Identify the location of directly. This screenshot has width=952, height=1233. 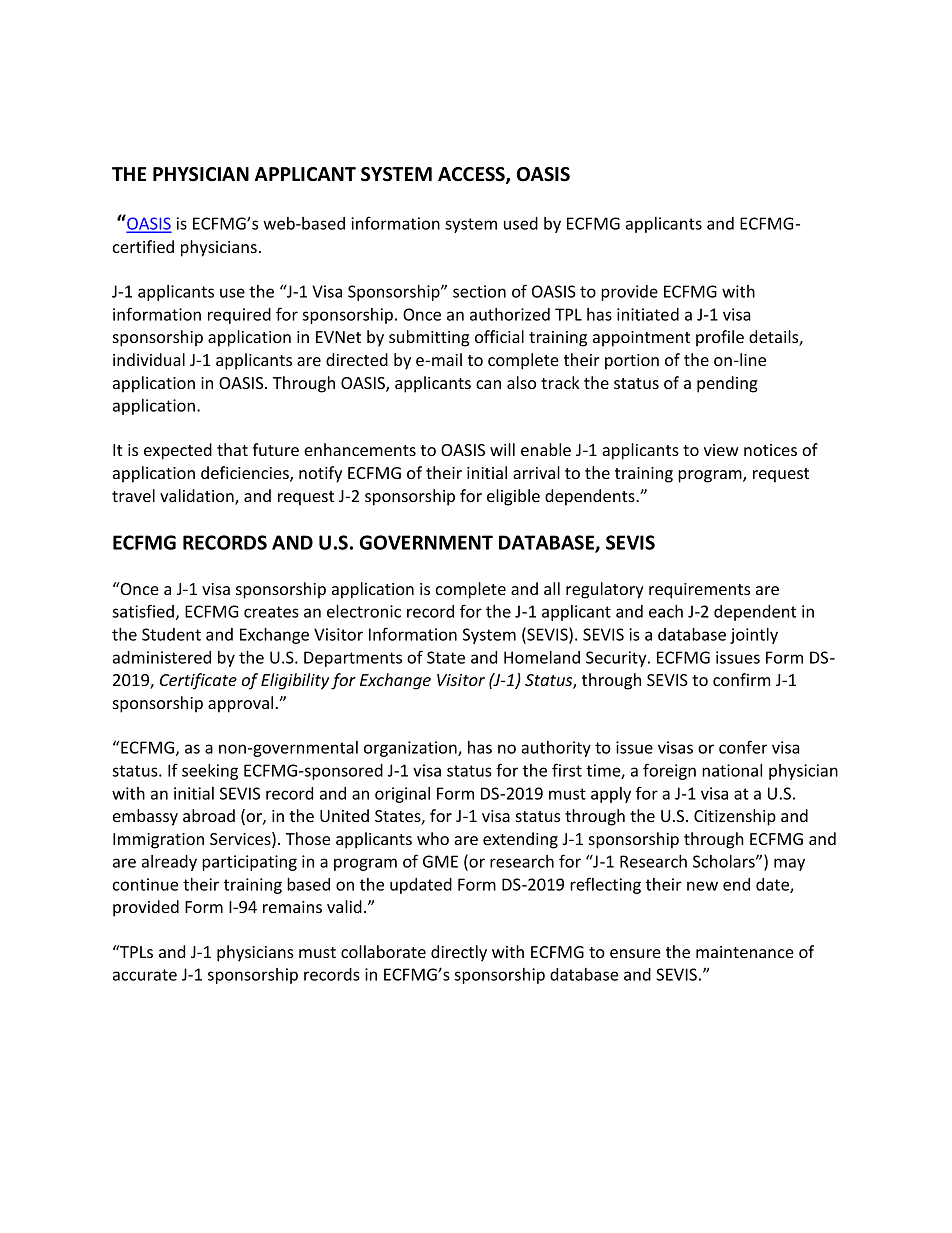
(459, 953).
